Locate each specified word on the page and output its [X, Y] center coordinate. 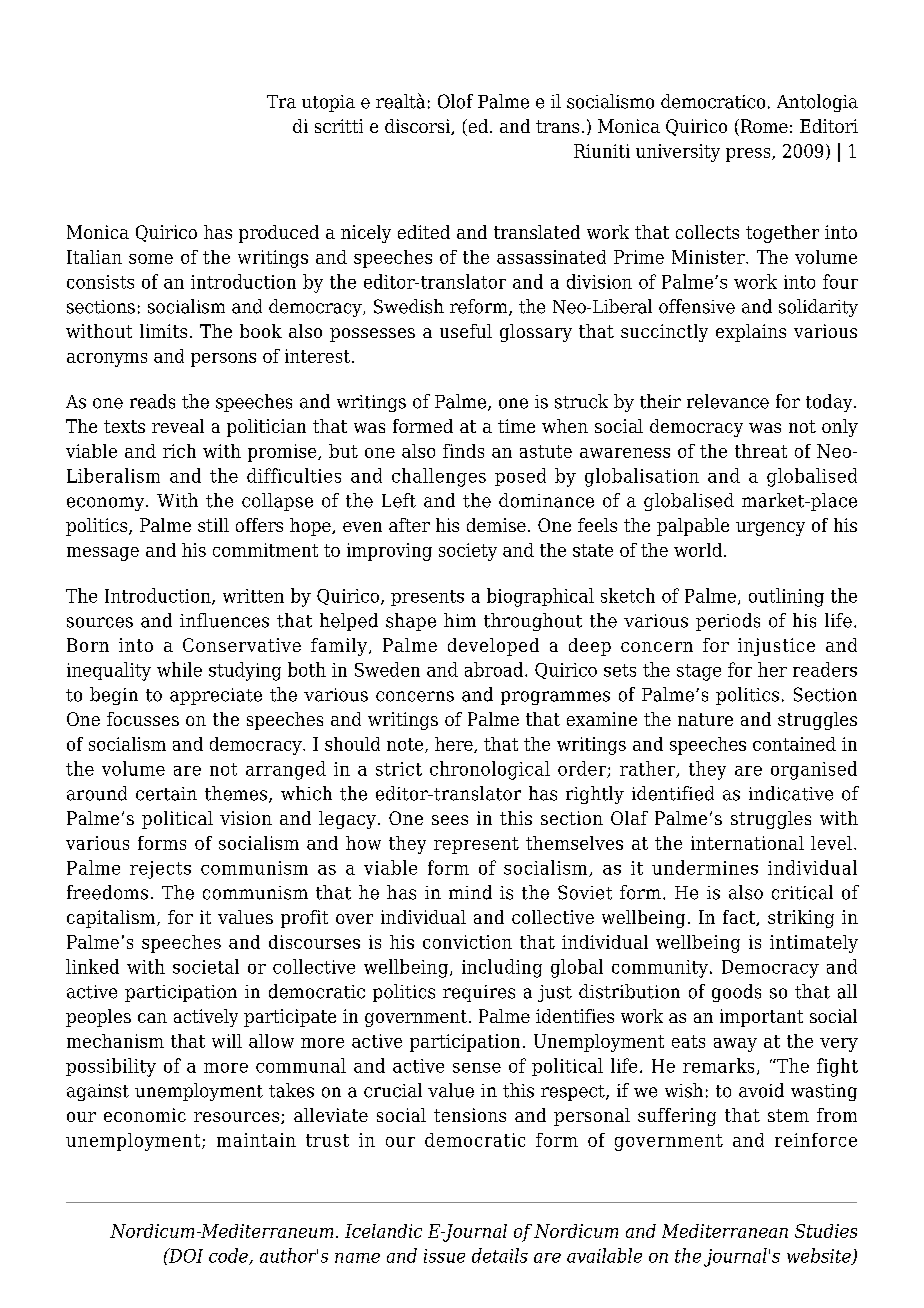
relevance [728, 401]
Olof [455, 101]
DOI [185, 1255]
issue [444, 1256]
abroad [495, 669]
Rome [763, 127]
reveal [178, 426]
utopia [328, 103]
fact [740, 918]
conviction [467, 942]
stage [699, 672]
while [179, 669]
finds [463, 451]
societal [206, 966]
